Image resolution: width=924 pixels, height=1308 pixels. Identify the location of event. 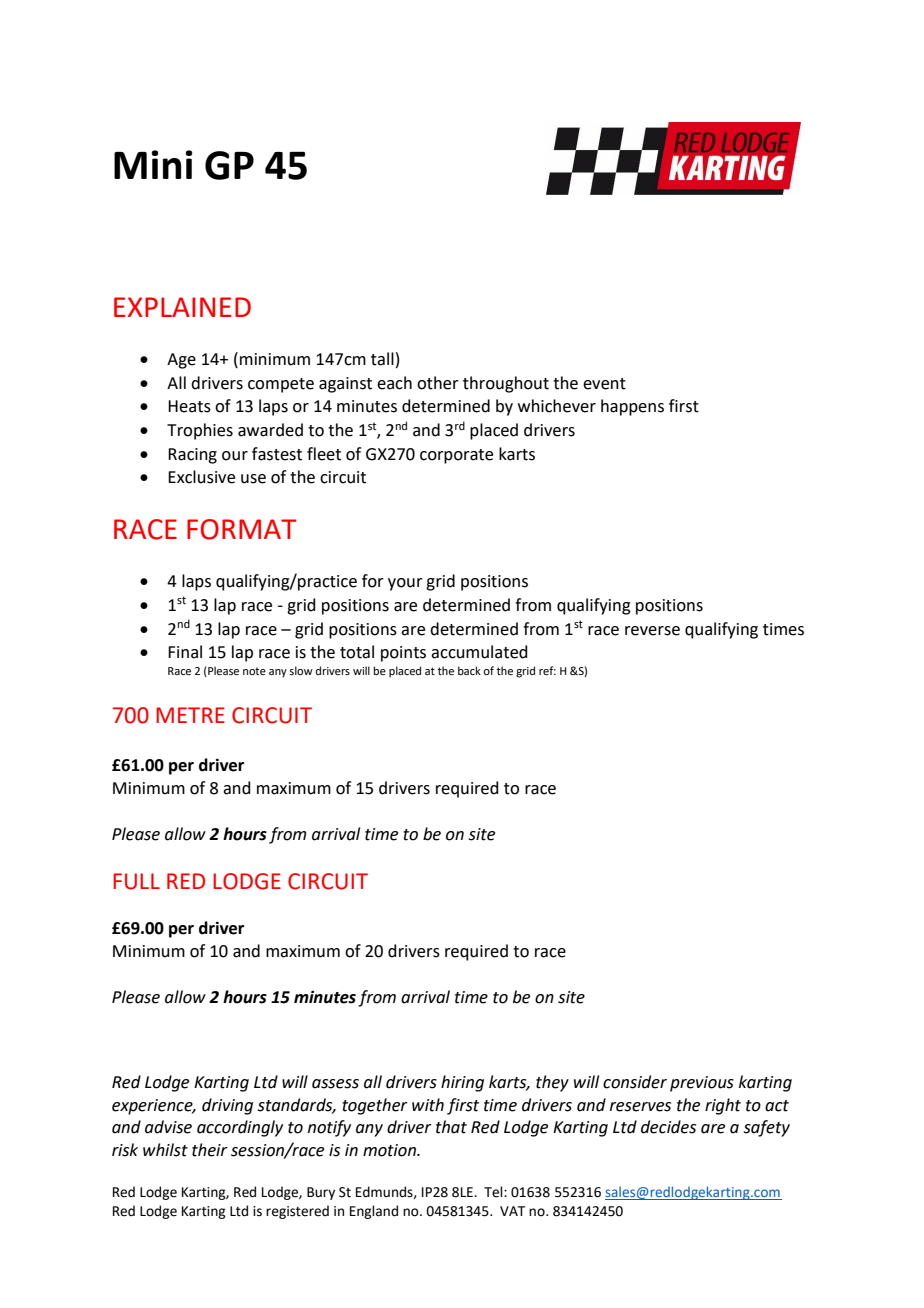
(604, 384).
